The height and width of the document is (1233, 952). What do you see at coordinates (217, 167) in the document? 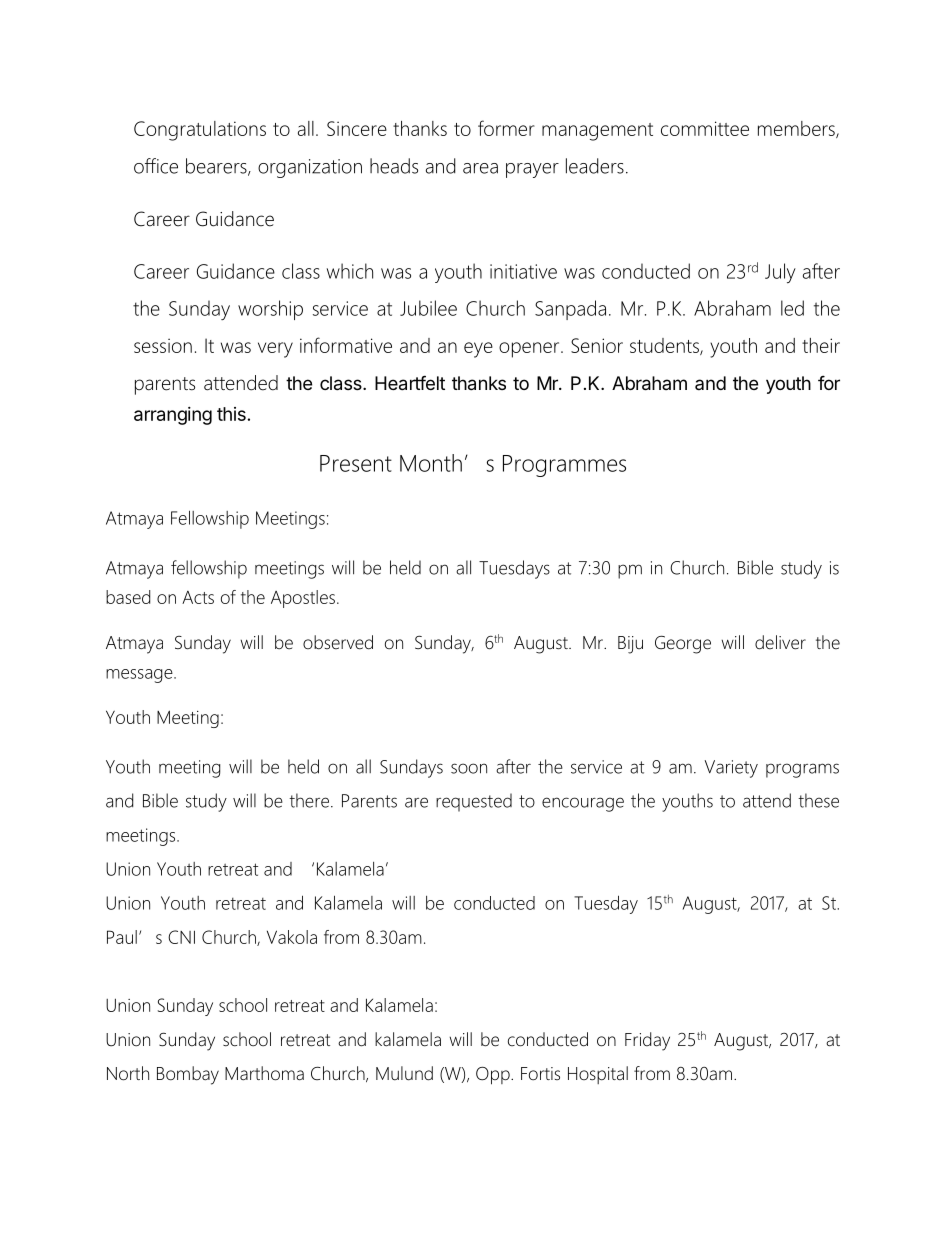
I see `bearers` at bounding box center [217, 167].
